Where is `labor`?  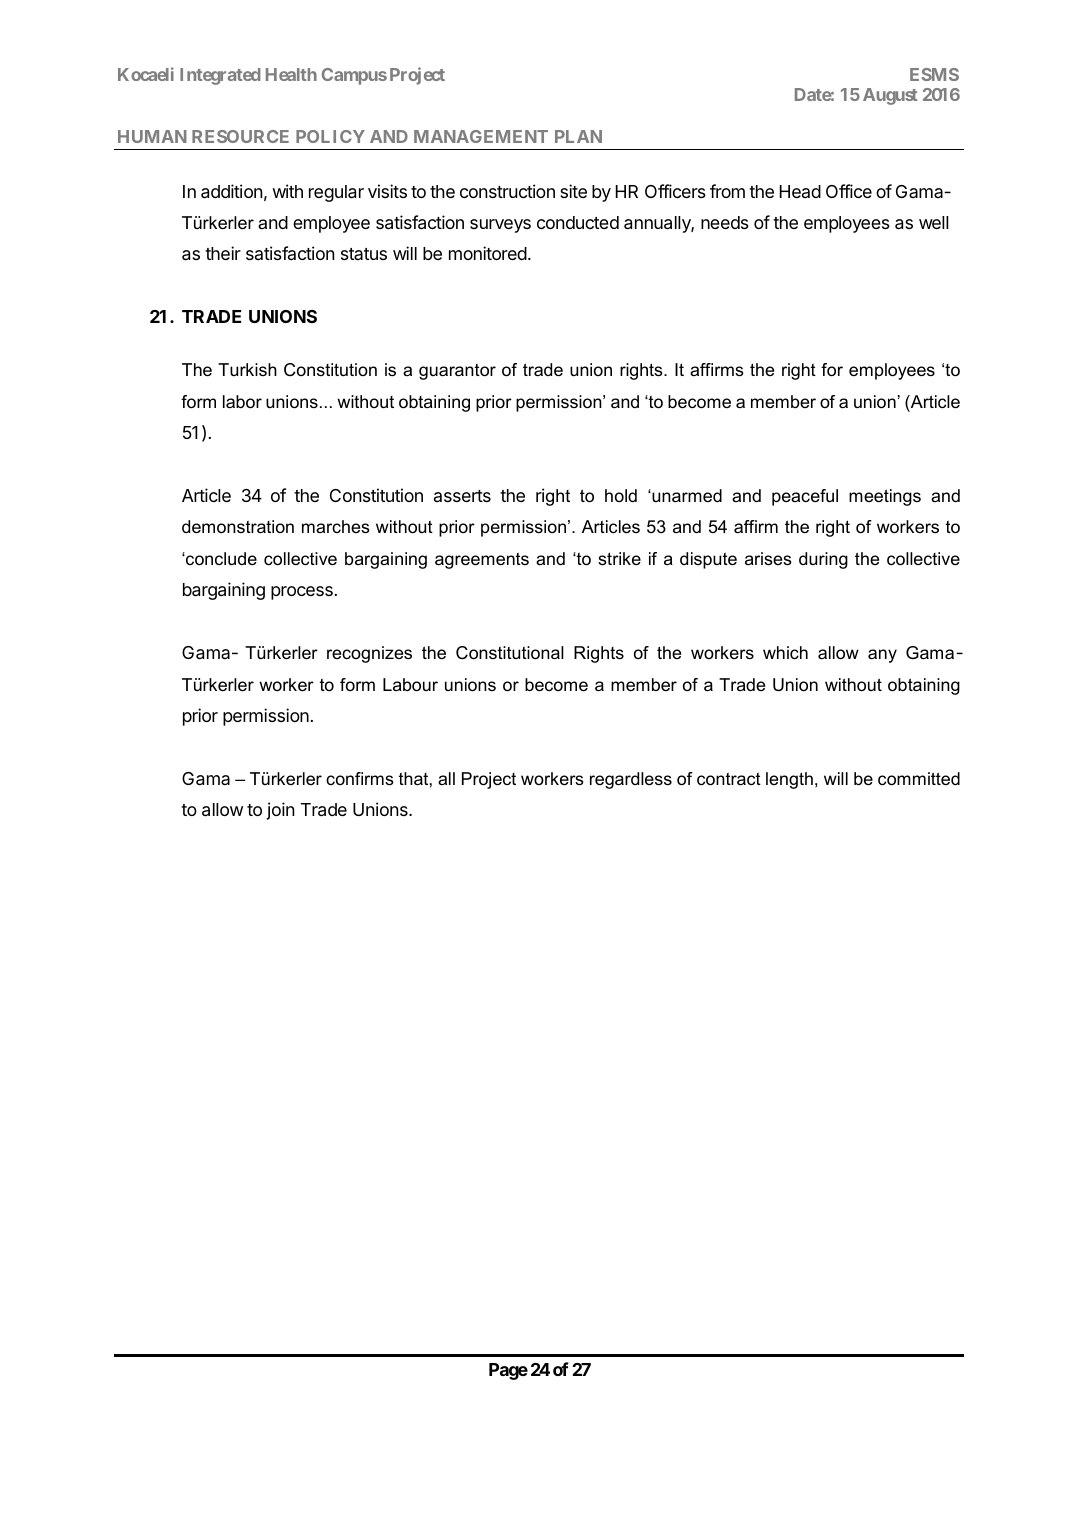 labor is located at coordinates (242, 402).
